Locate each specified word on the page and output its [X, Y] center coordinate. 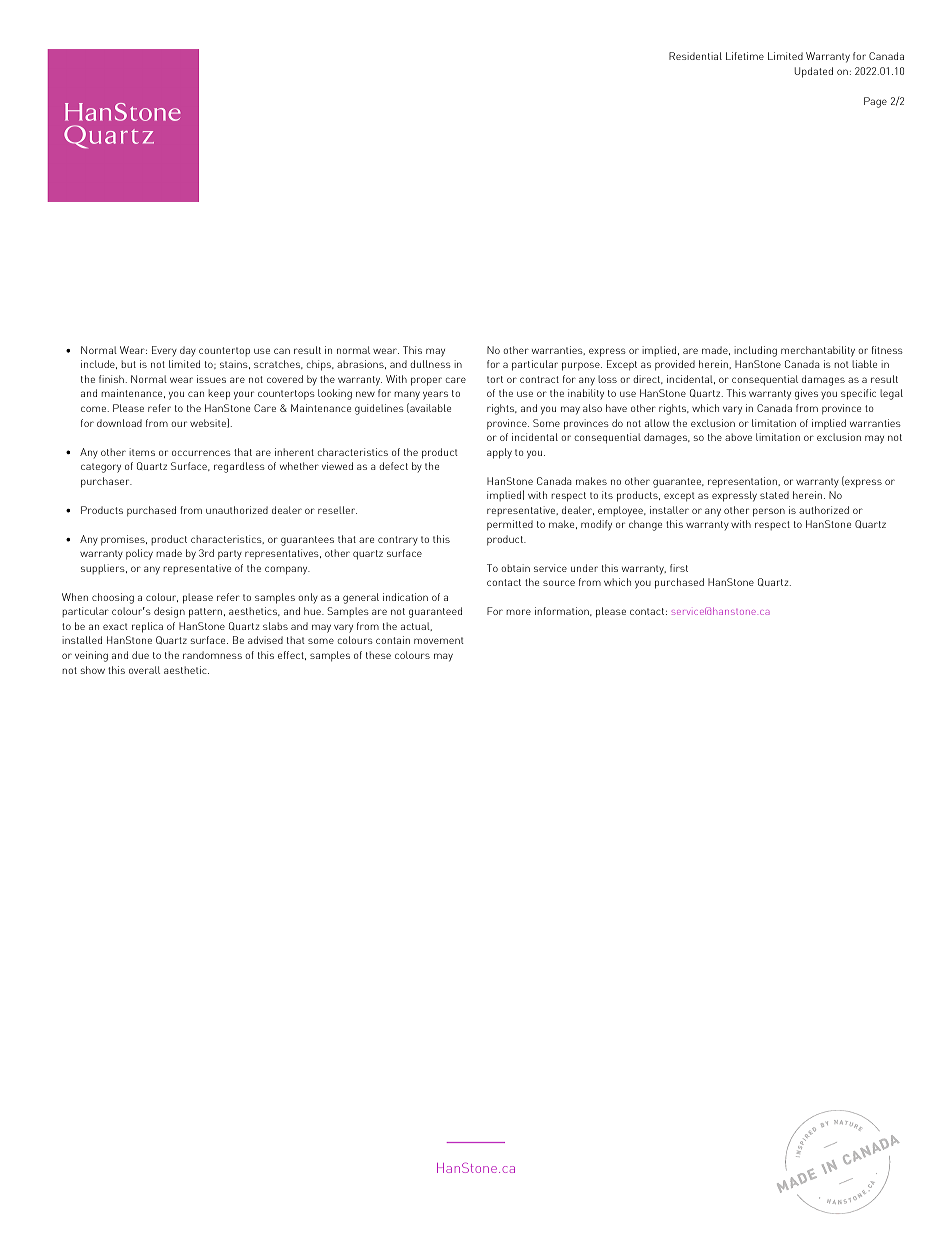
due [140, 655]
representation [743, 482]
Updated [814, 72]
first [679, 568]
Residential [695, 56]
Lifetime [745, 56]
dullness [430, 364]
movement [439, 640]
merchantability [818, 351]
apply [499, 453]
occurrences [201, 453]
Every [164, 351]
